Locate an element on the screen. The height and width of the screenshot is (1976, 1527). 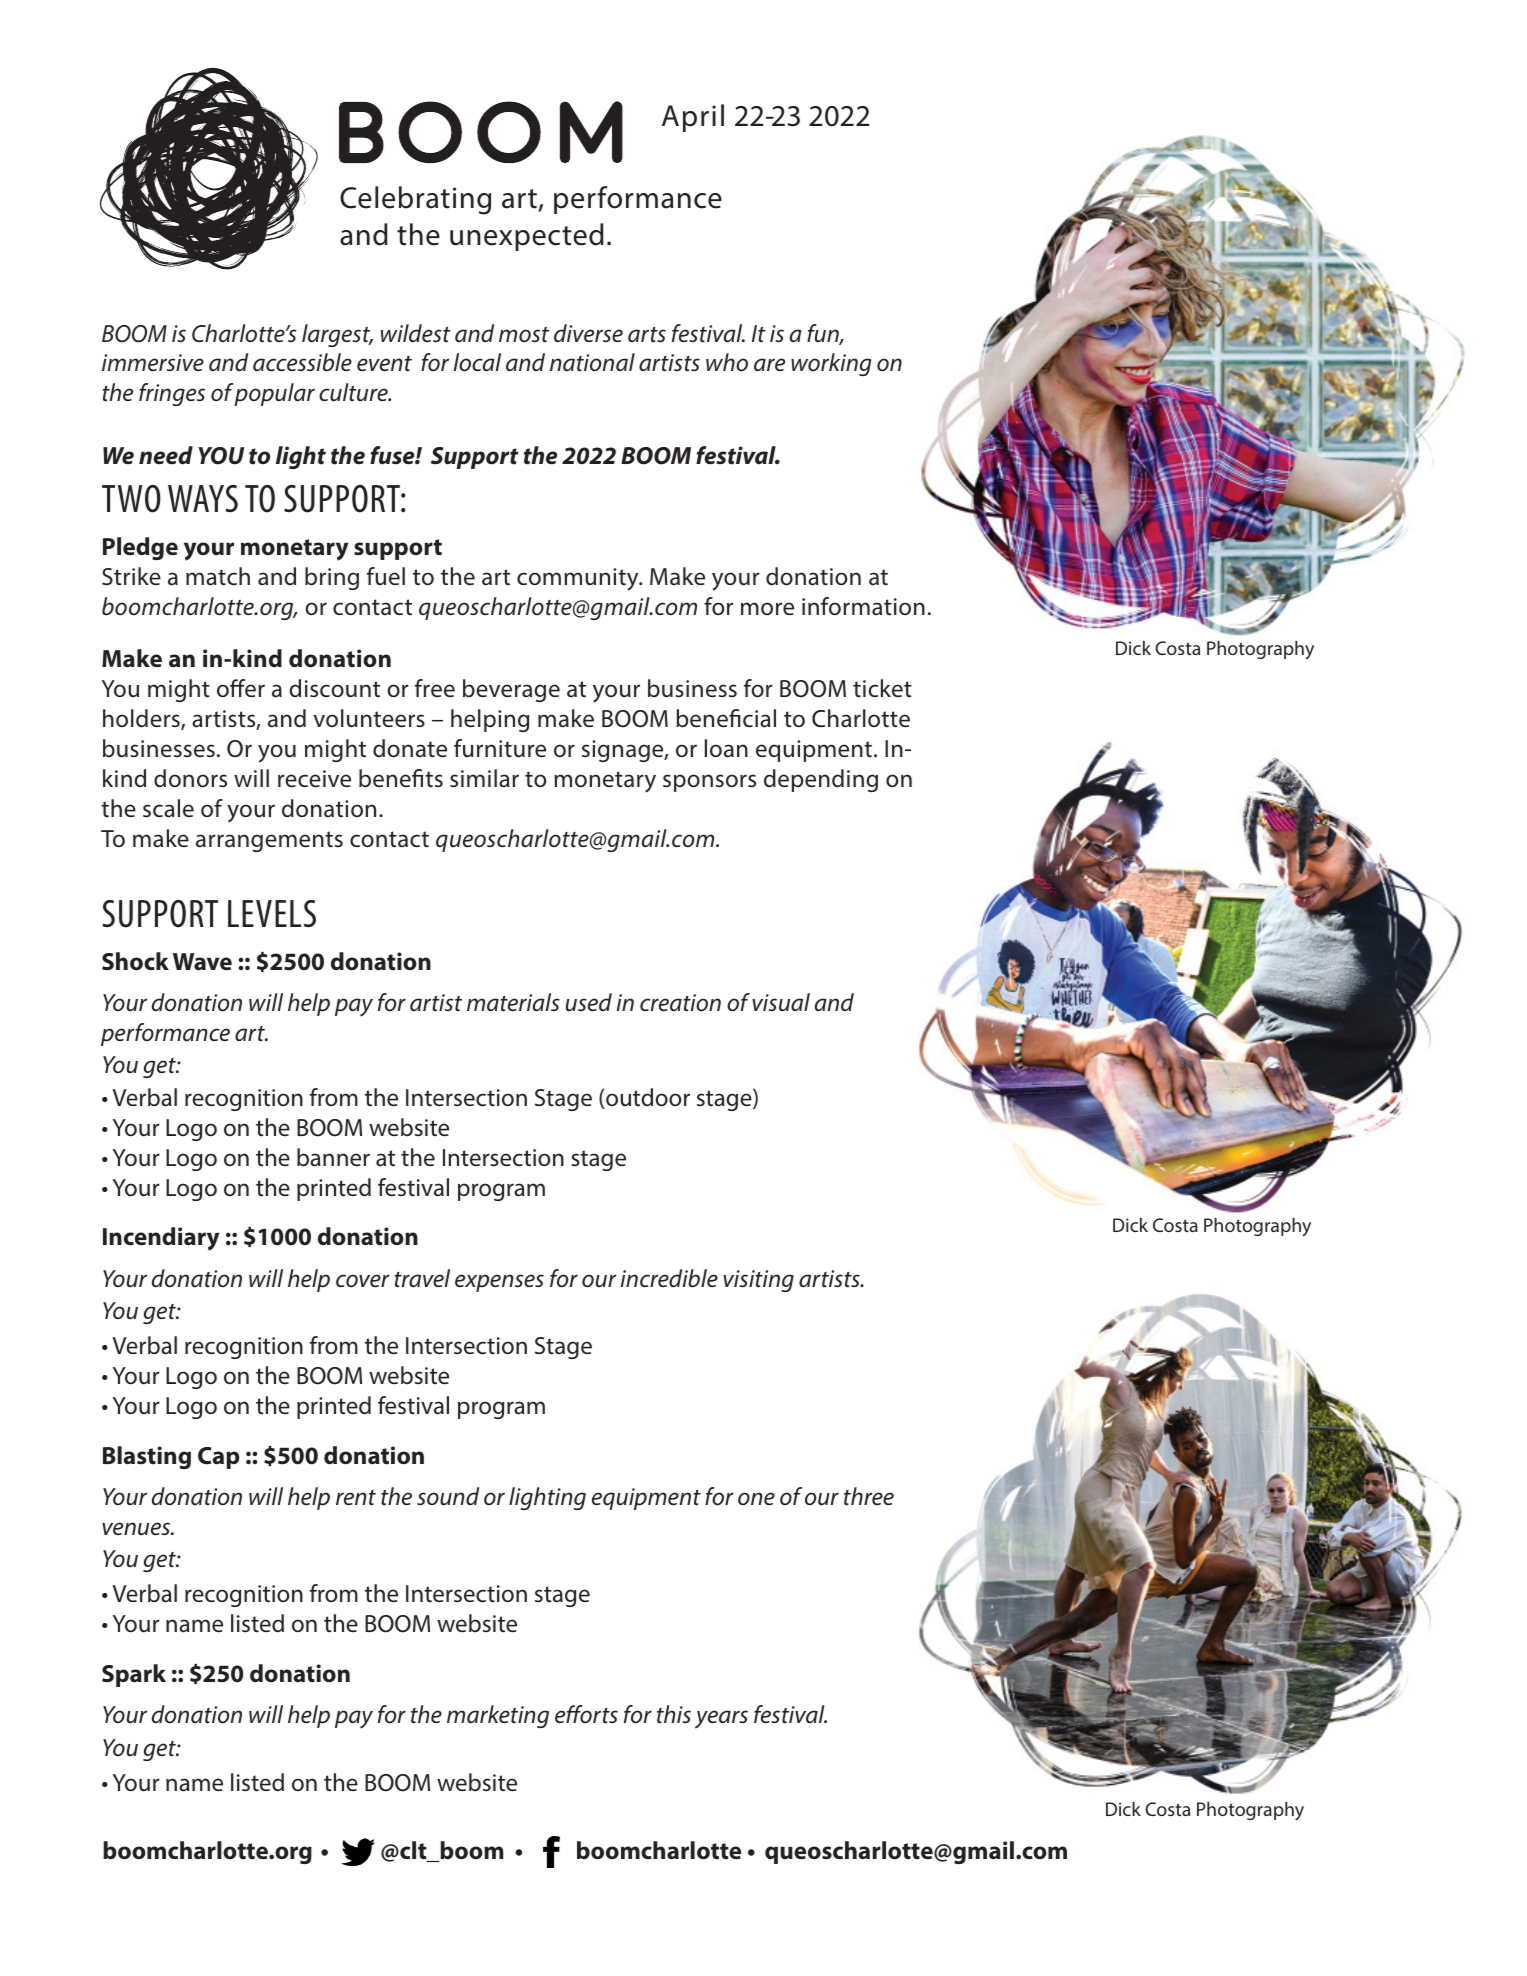
visual is located at coordinates (781, 1002).
